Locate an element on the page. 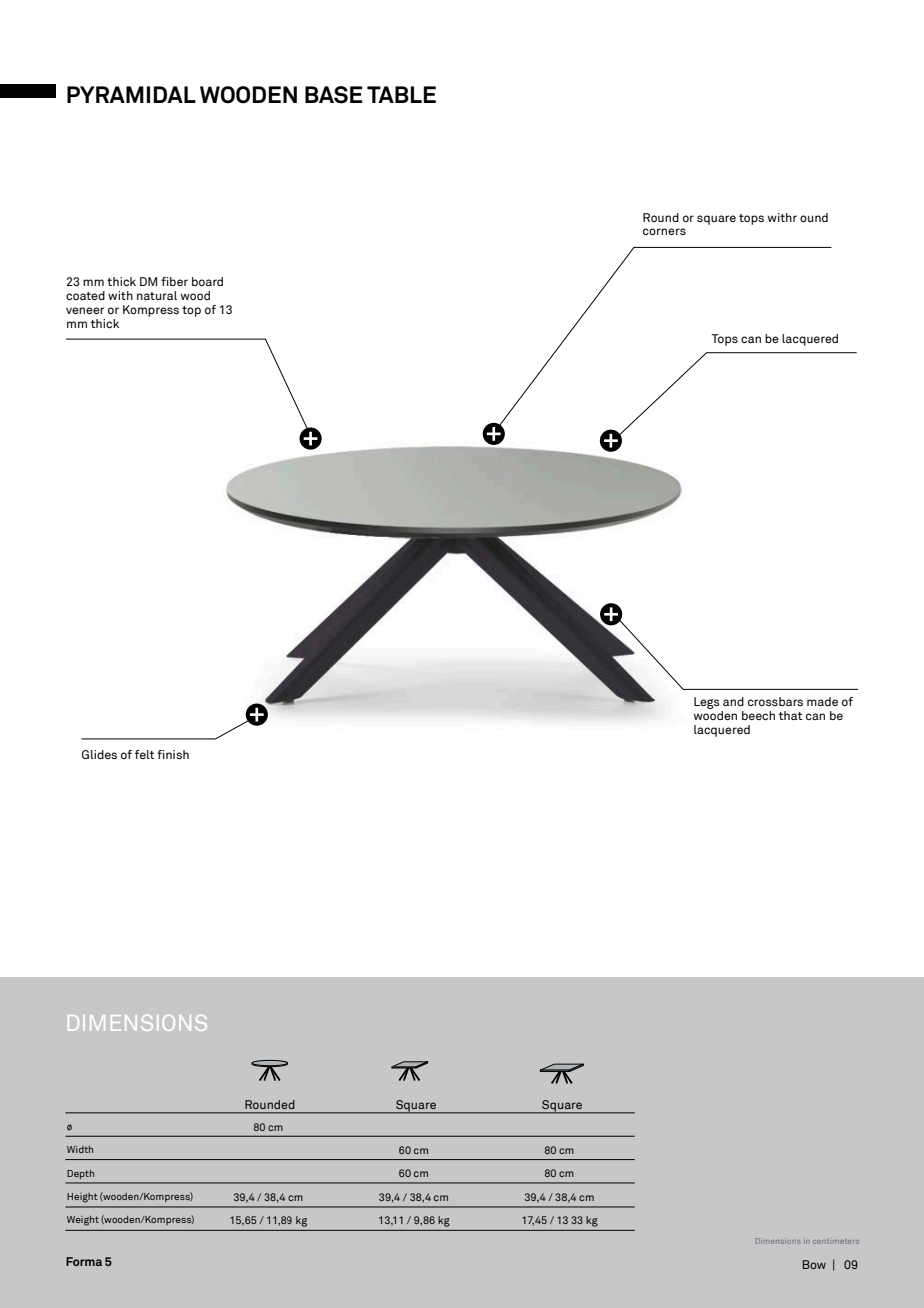  corners is located at coordinates (664, 231).
